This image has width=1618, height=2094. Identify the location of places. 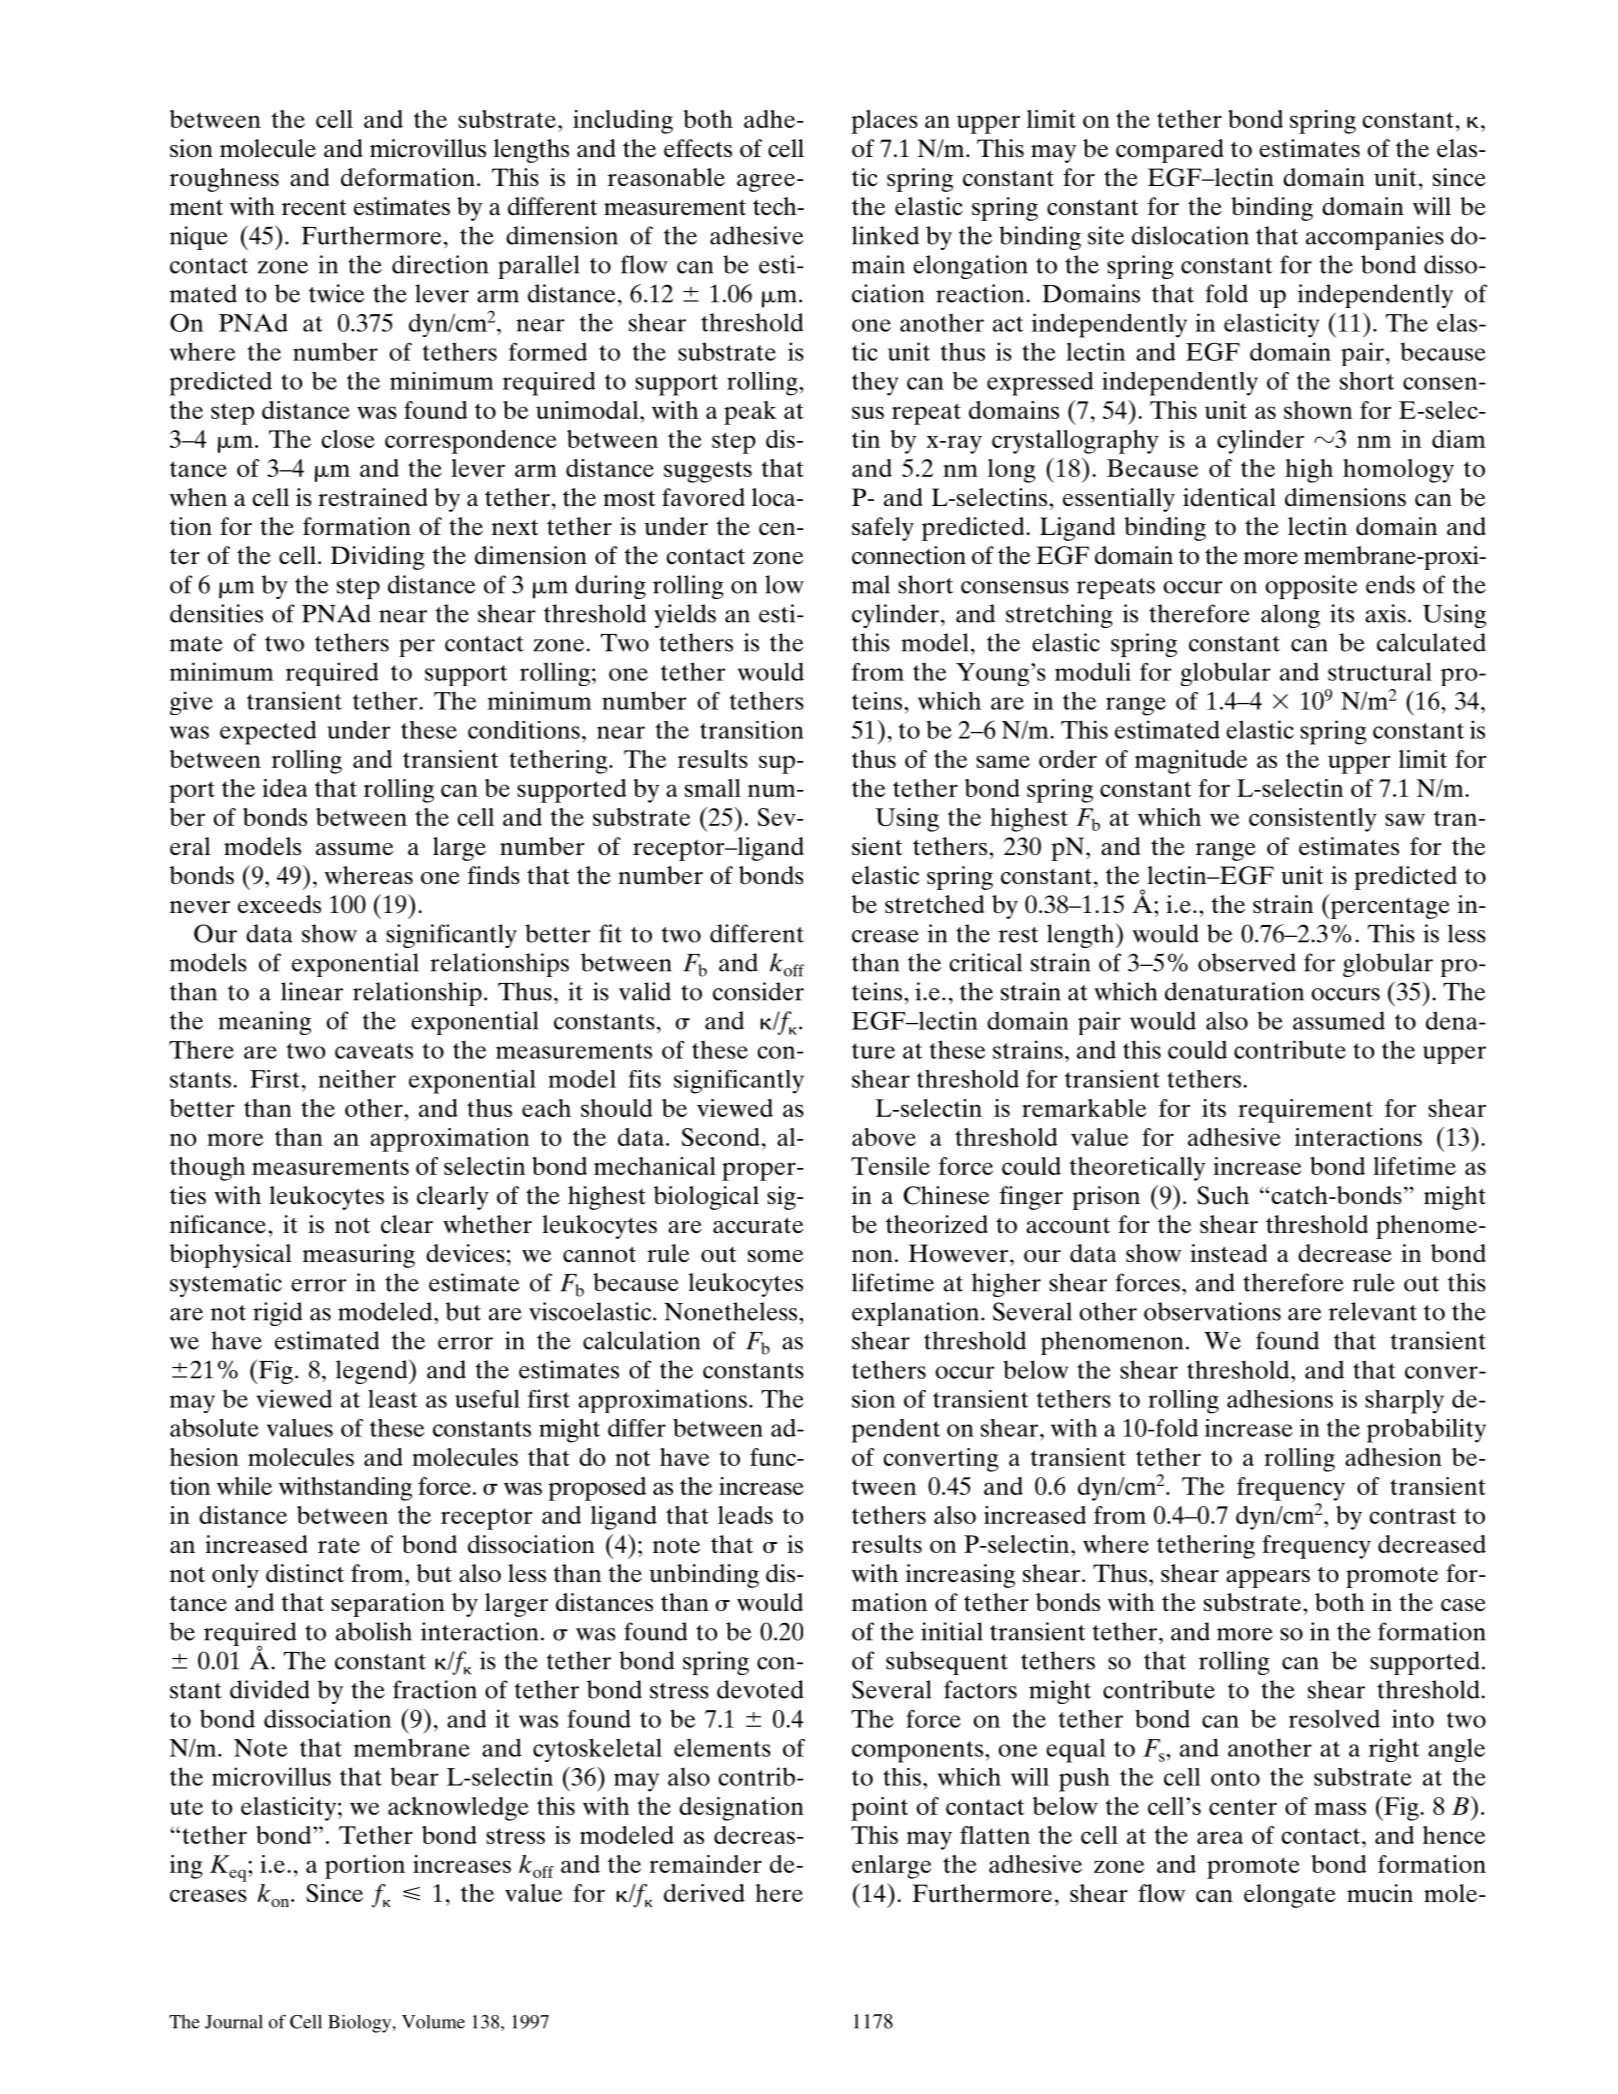
(884, 122).
